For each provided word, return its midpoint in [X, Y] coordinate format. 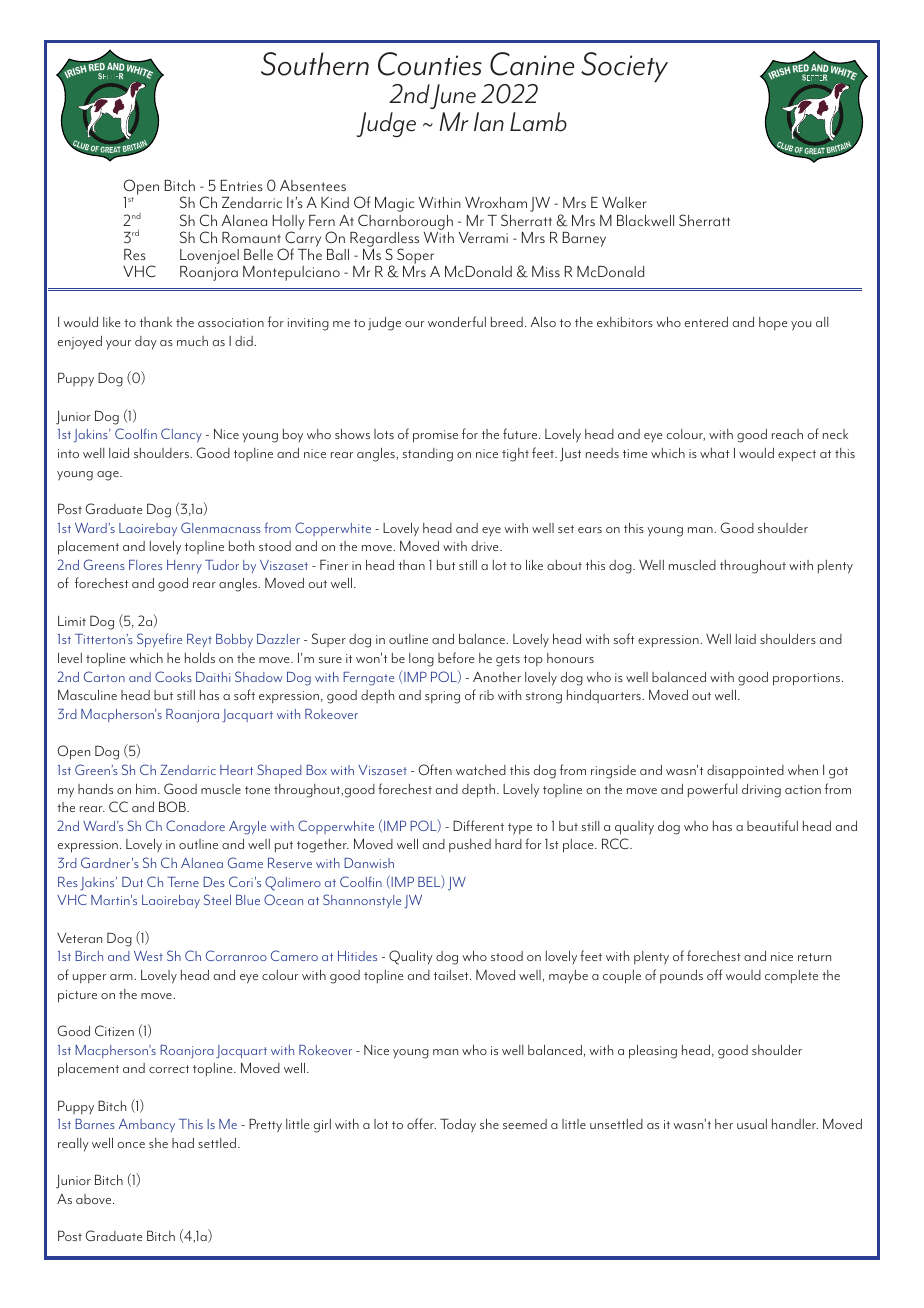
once [131, 1145]
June [453, 96]
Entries [242, 185]
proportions [808, 679]
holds [200, 658]
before [456, 657]
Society [624, 67]
